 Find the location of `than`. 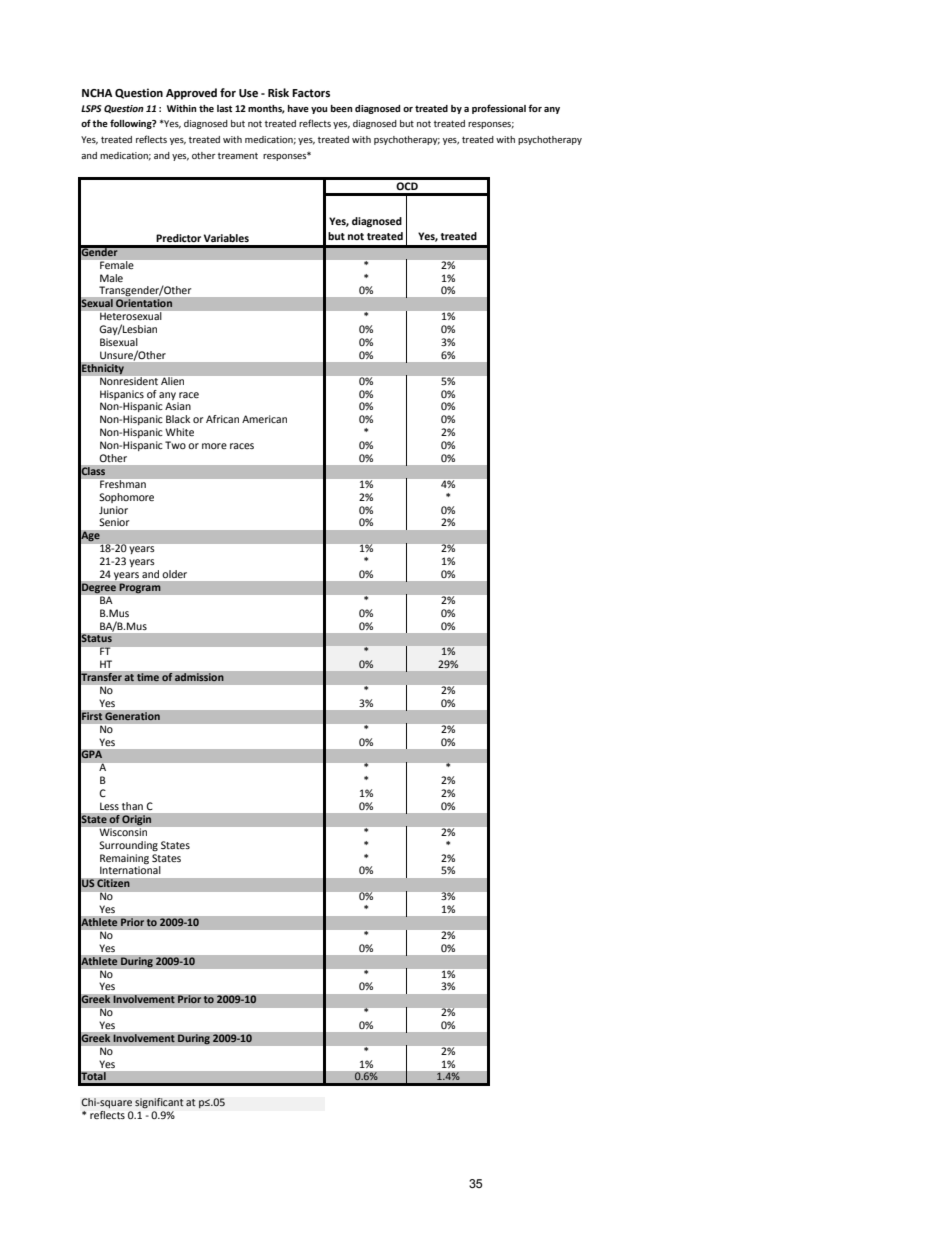

than is located at coordinates (132, 806).
